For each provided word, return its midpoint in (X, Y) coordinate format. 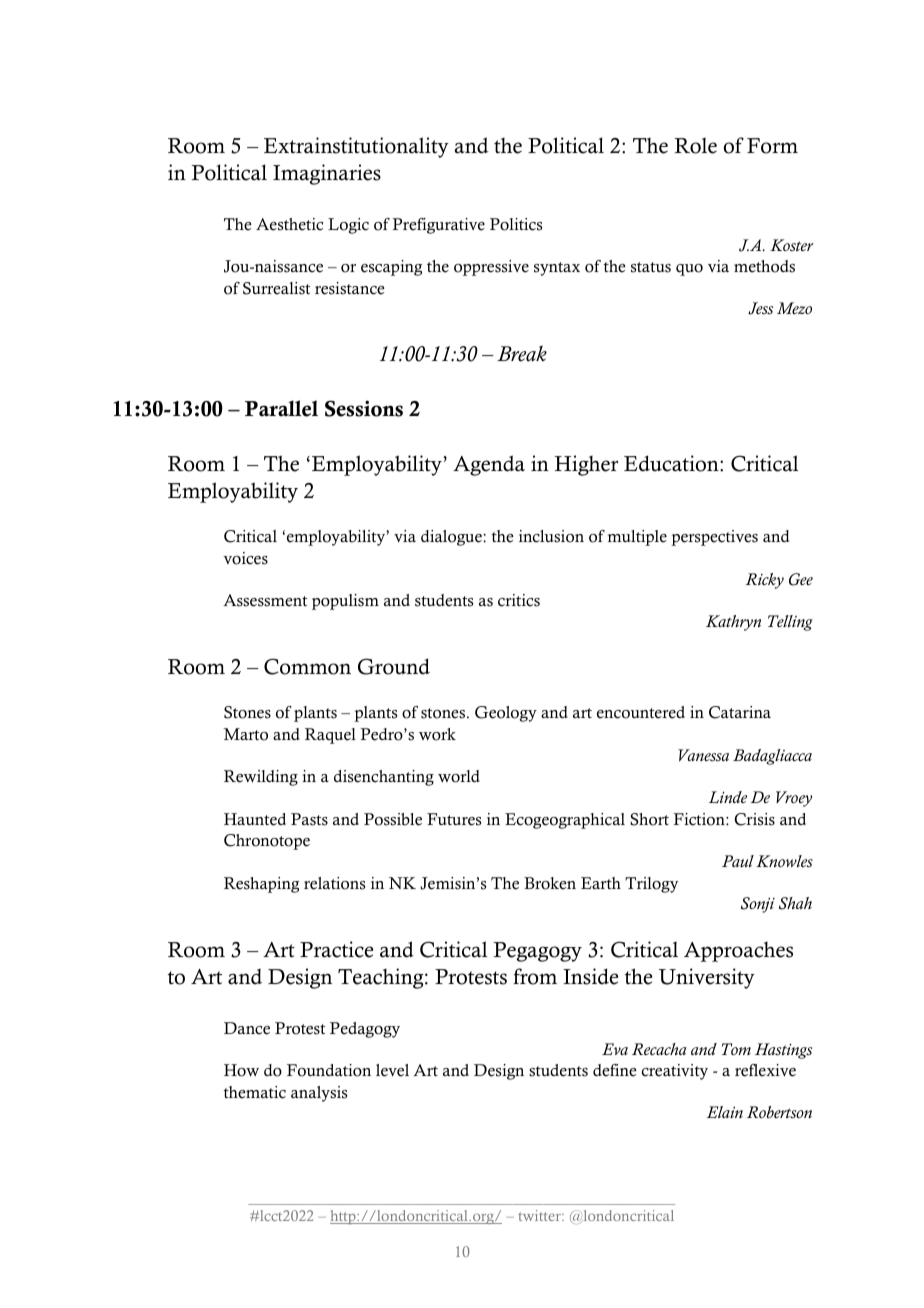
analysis (319, 1094)
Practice (336, 949)
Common (307, 666)
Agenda (489, 465)
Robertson (779, 1112)
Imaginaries (327, 174)
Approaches (738, 952)
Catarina (740, 712)
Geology (506, 714)
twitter (540, 1215)
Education (672, 463)
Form (772, 146)
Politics (516, 224)
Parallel (281, 408)
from (535, 976)
